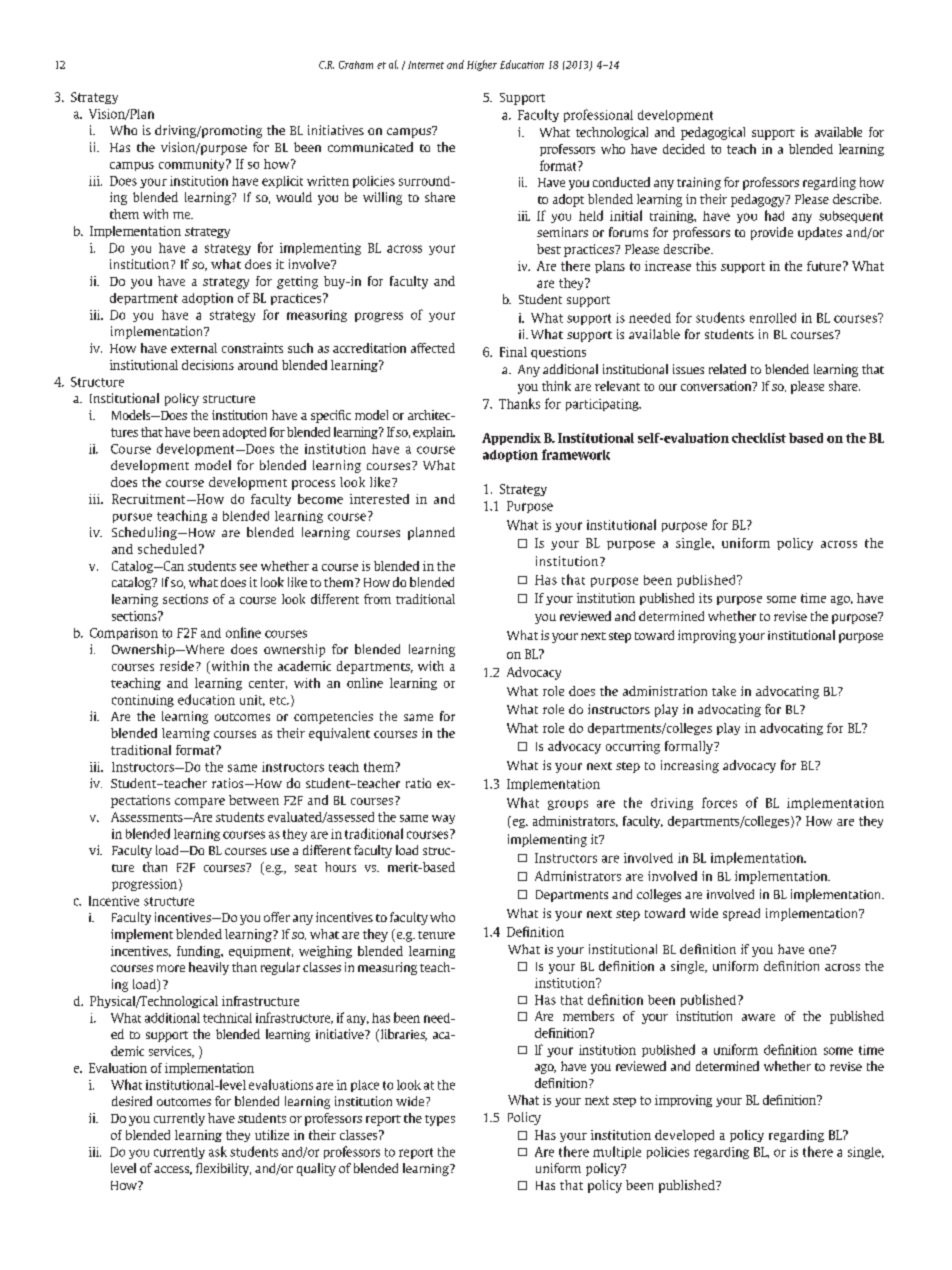 Image resolution: width=952 pixels, height=1270 pixels. What do you see at coordinates (713, 133) in the page?
I see `pedagogical` at bounding box center [713, 133].
